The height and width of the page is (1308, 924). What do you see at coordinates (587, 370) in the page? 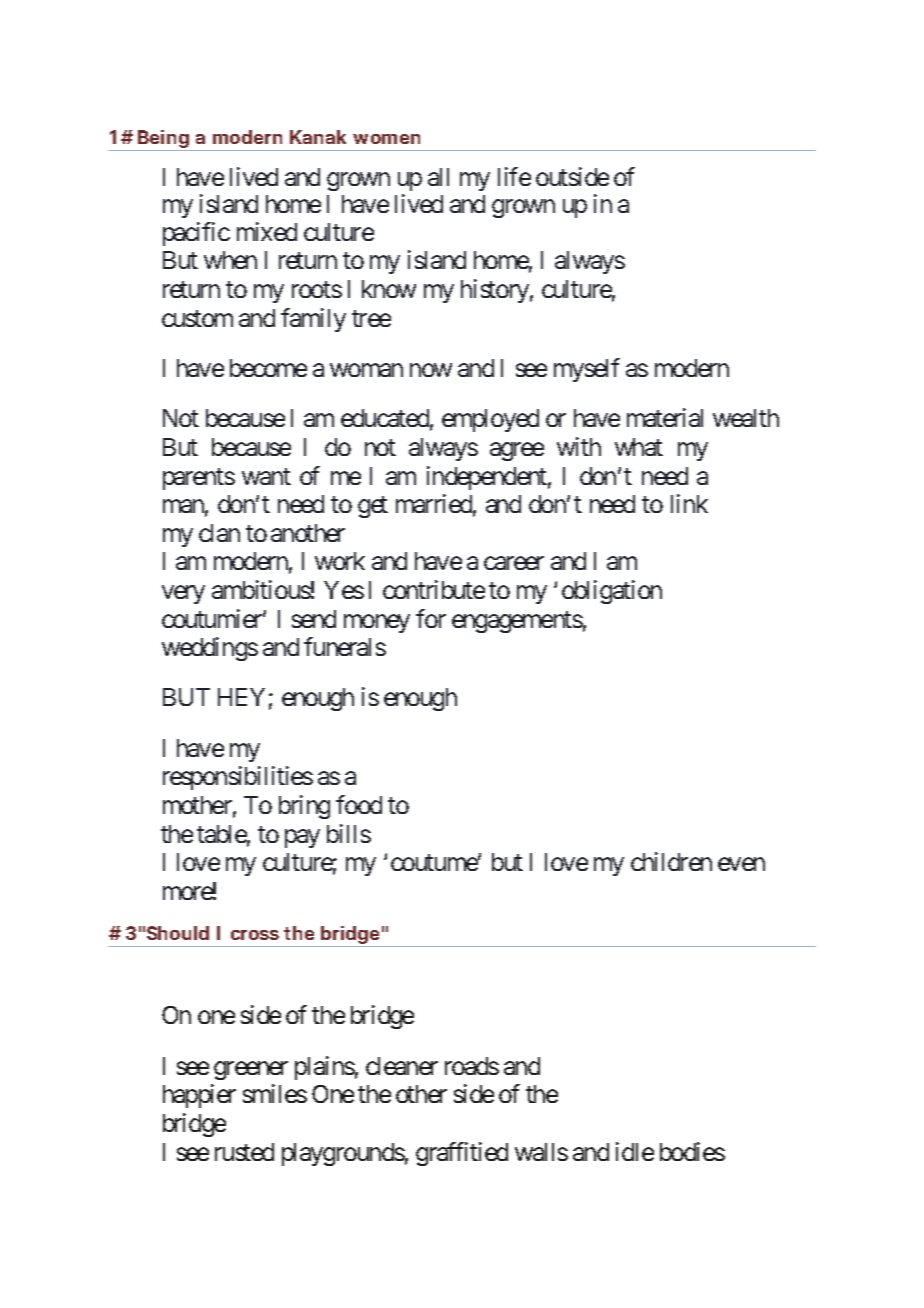
I see `myself` at bounding box center [587, 370].
